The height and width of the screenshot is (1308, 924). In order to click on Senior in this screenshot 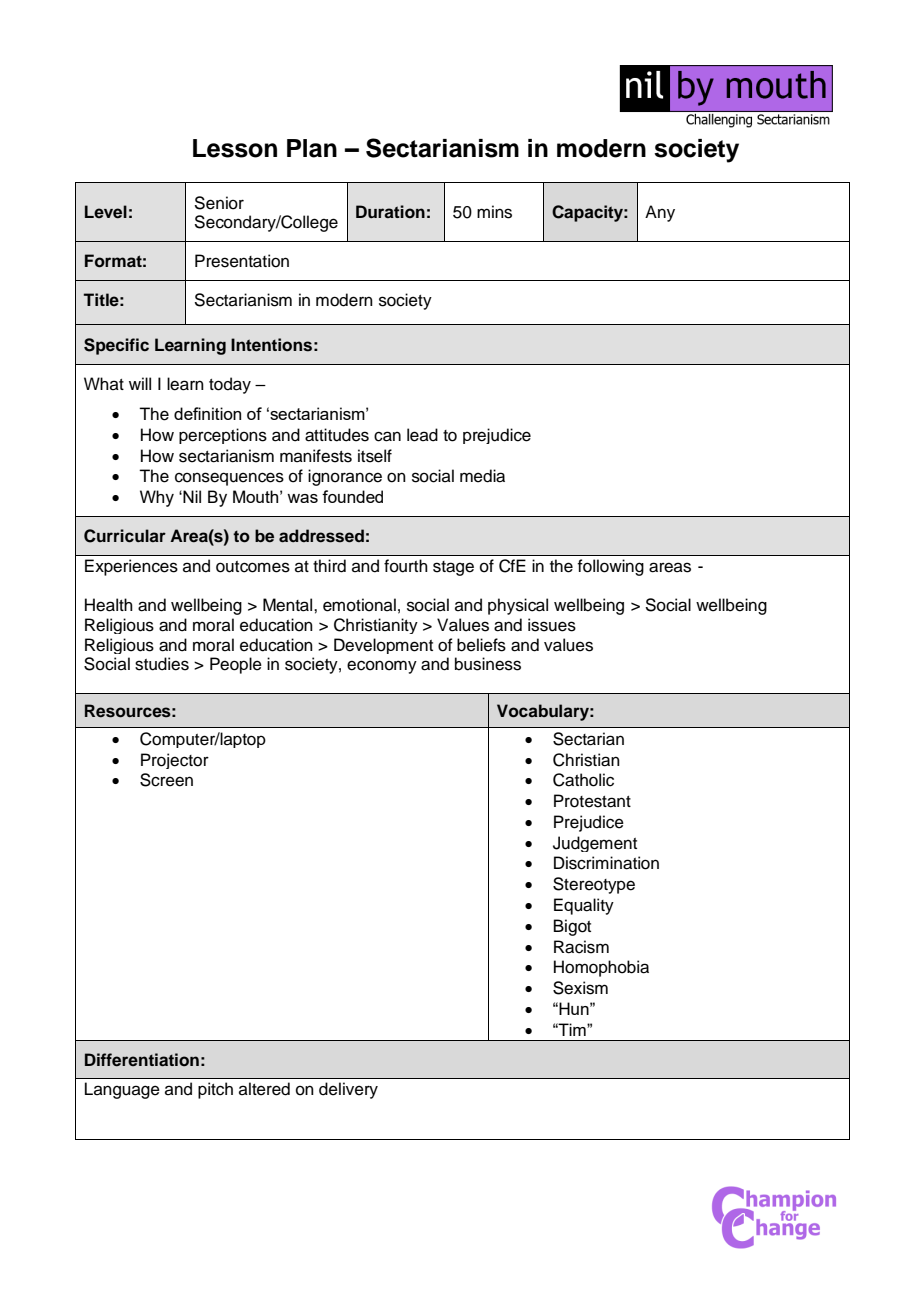, I will do `click(219, 203)`.
